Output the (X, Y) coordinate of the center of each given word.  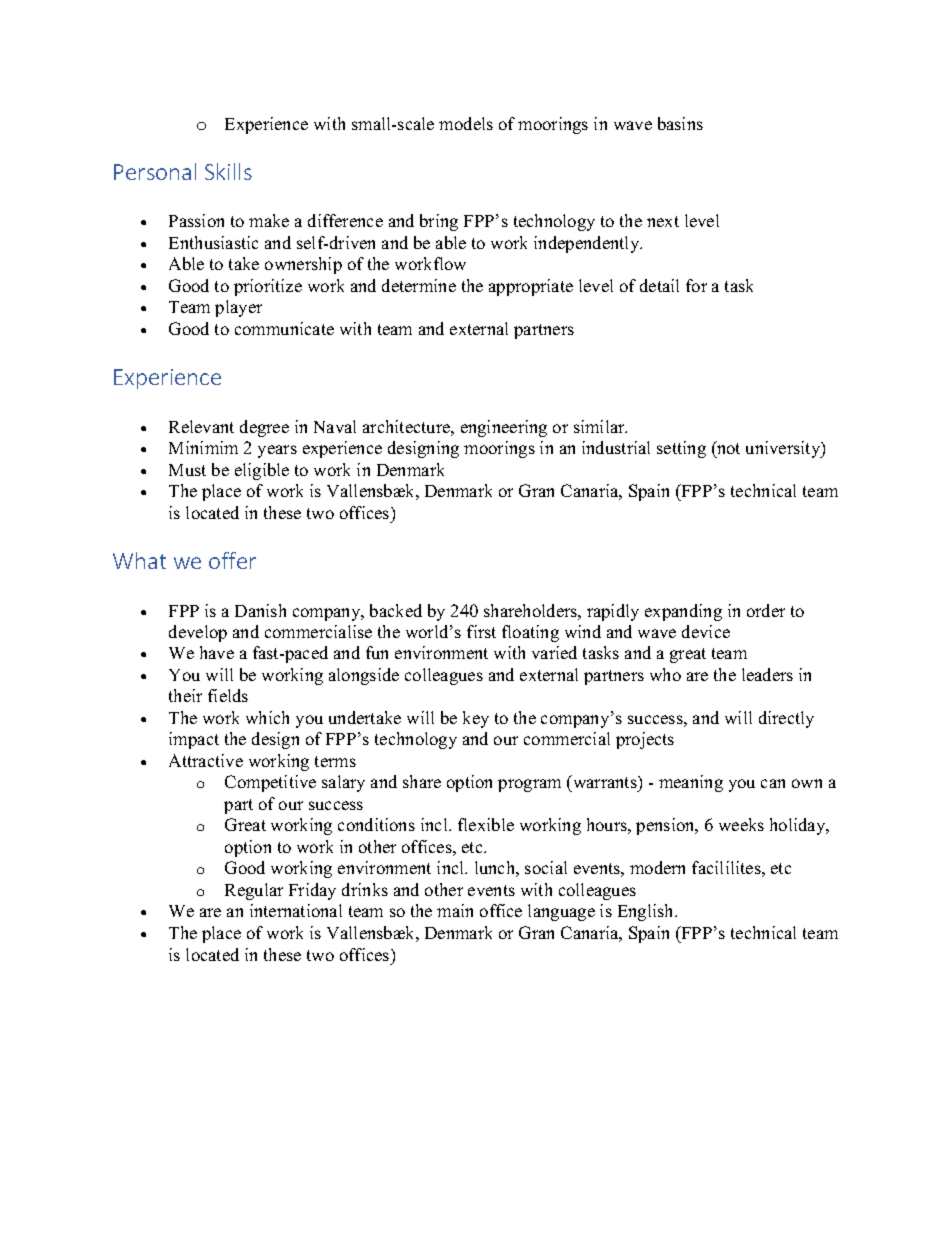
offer (232, 560)
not (727, 447)
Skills (228, 171)
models (466, 123)
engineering (504, 428)
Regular (254, 891)
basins (680, 123)
